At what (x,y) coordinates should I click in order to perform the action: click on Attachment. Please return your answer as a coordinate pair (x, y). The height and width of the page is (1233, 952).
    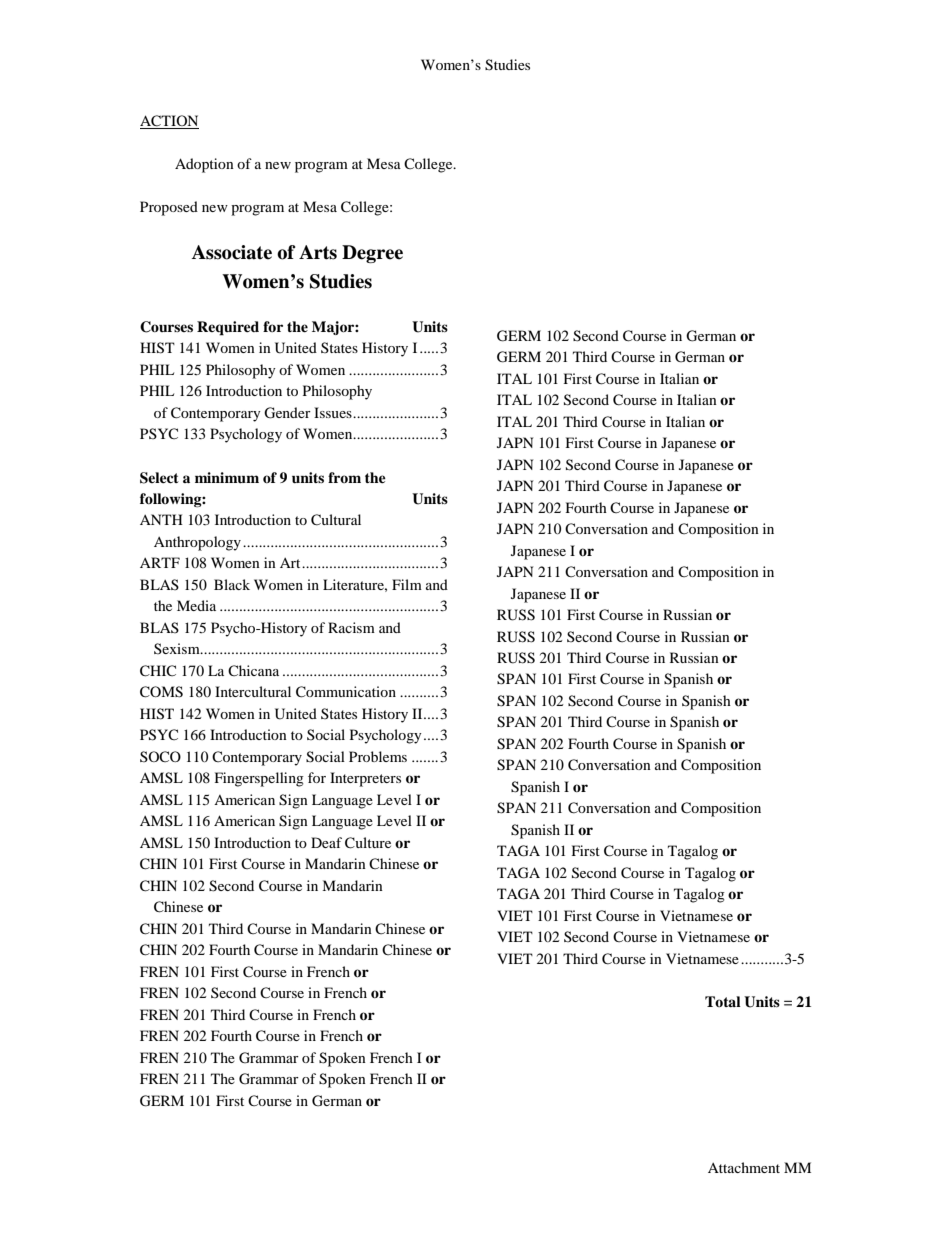
    Looking at the image, I should click on (744, 1167).
